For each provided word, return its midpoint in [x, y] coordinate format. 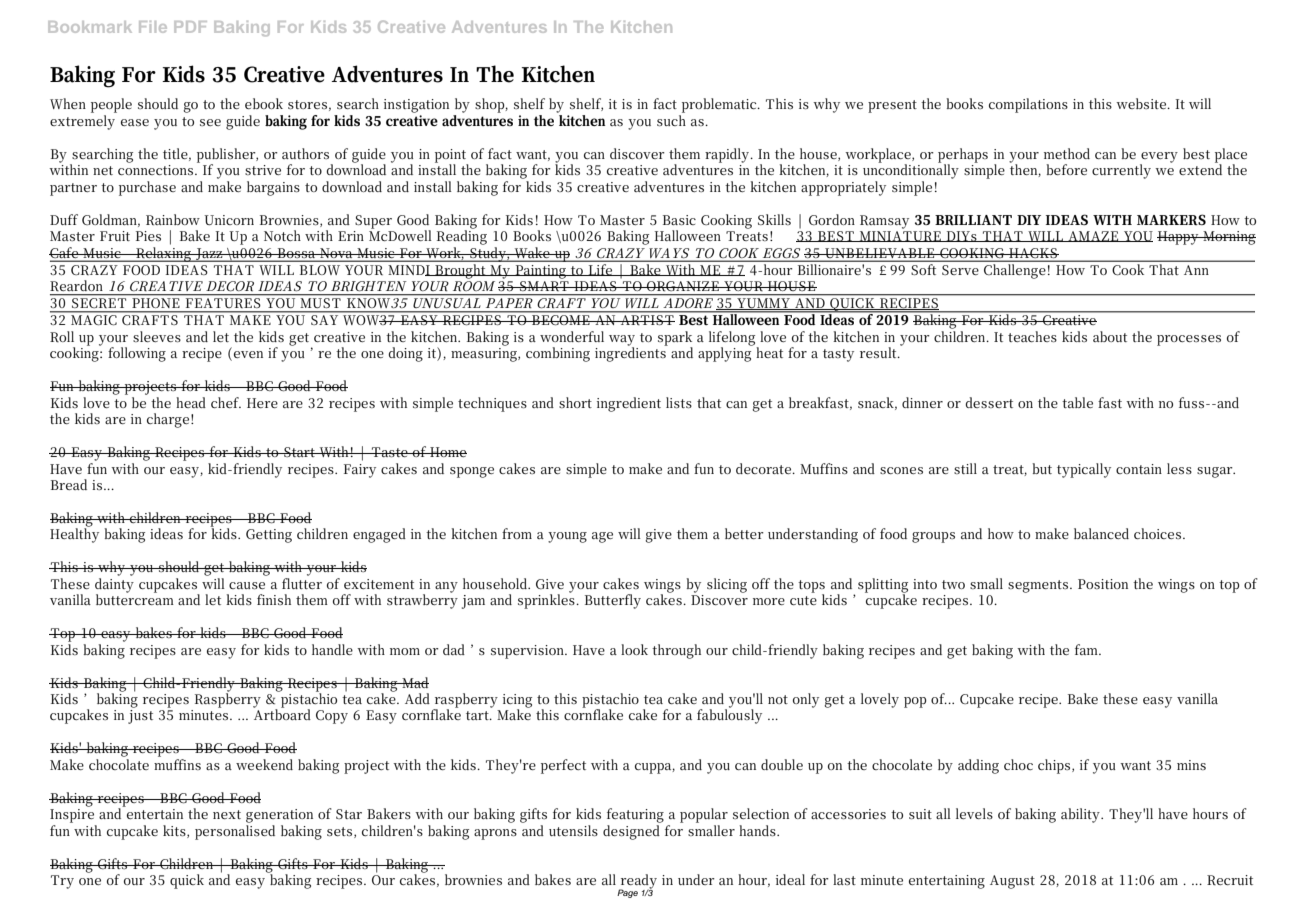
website [1142, 103]
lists [679, 402]
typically [1084, 470]
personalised [235, 832]
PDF [190, 27]
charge [168, 420]
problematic [720, 105]
